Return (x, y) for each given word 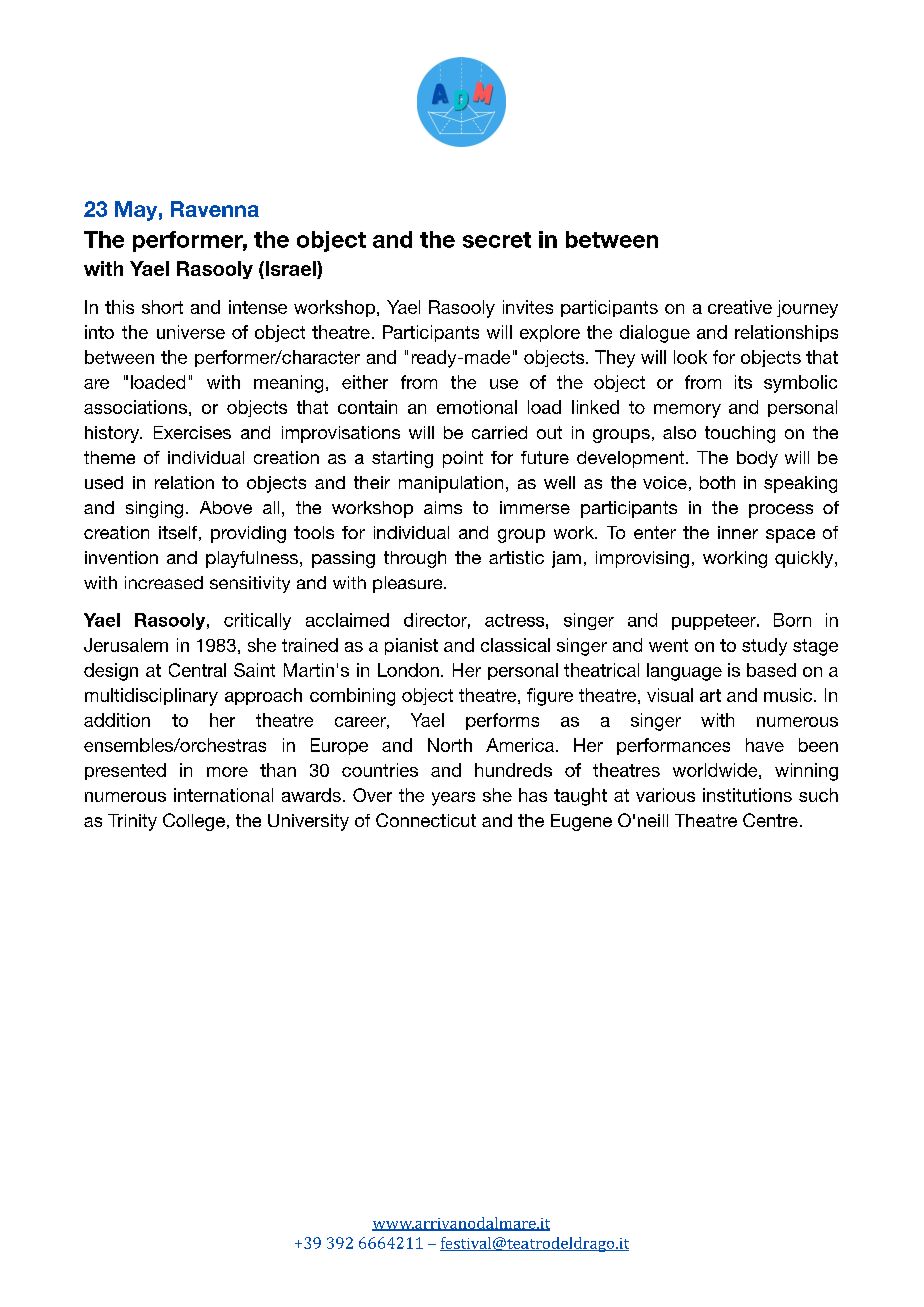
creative (740, 307)
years (453, 799)
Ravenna (215, 209)
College (194, 822)
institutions (747, 795)
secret (497, 240)
